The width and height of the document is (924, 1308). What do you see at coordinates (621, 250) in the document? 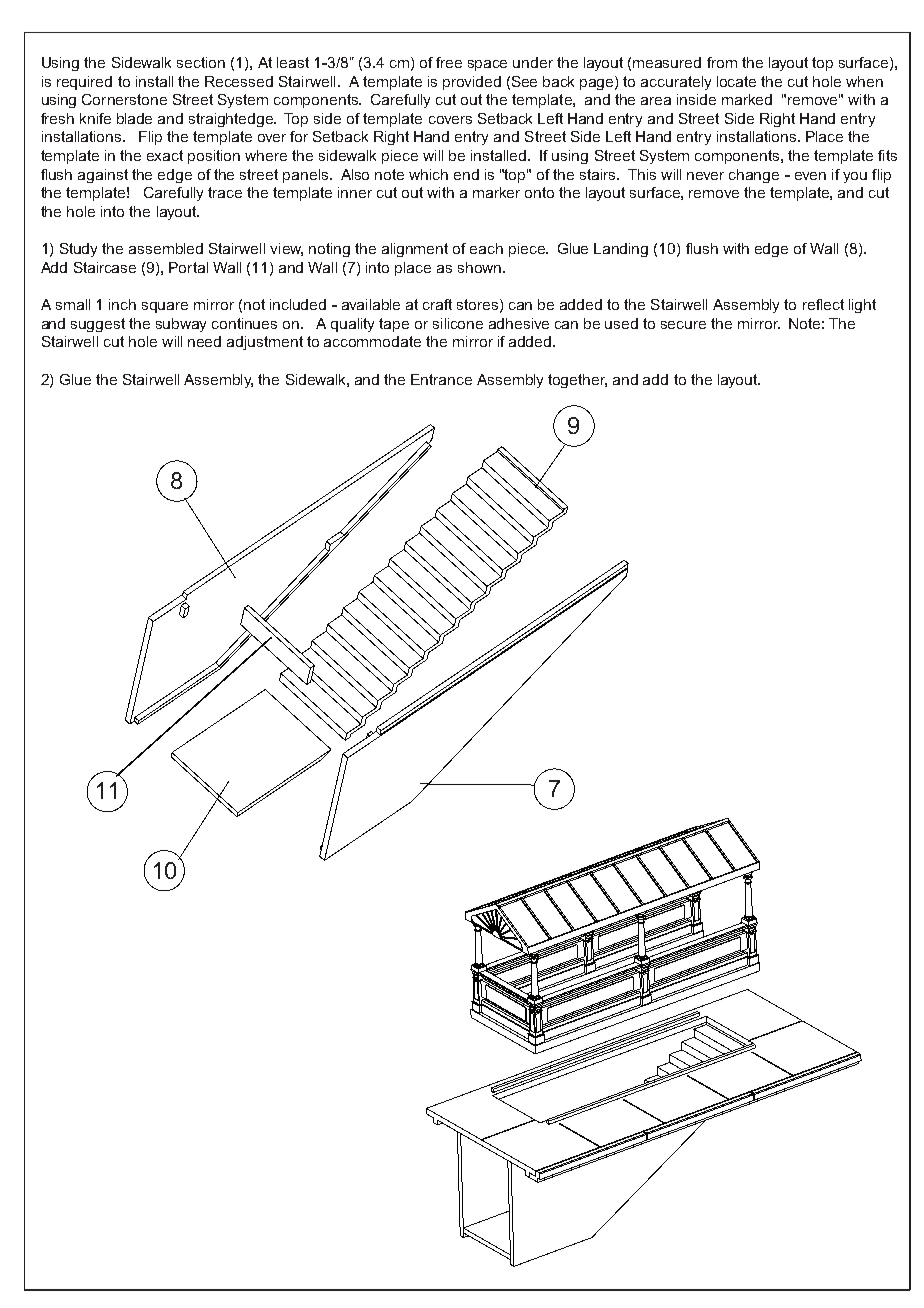
I see `Landing` at bounding box center [621, 250].
